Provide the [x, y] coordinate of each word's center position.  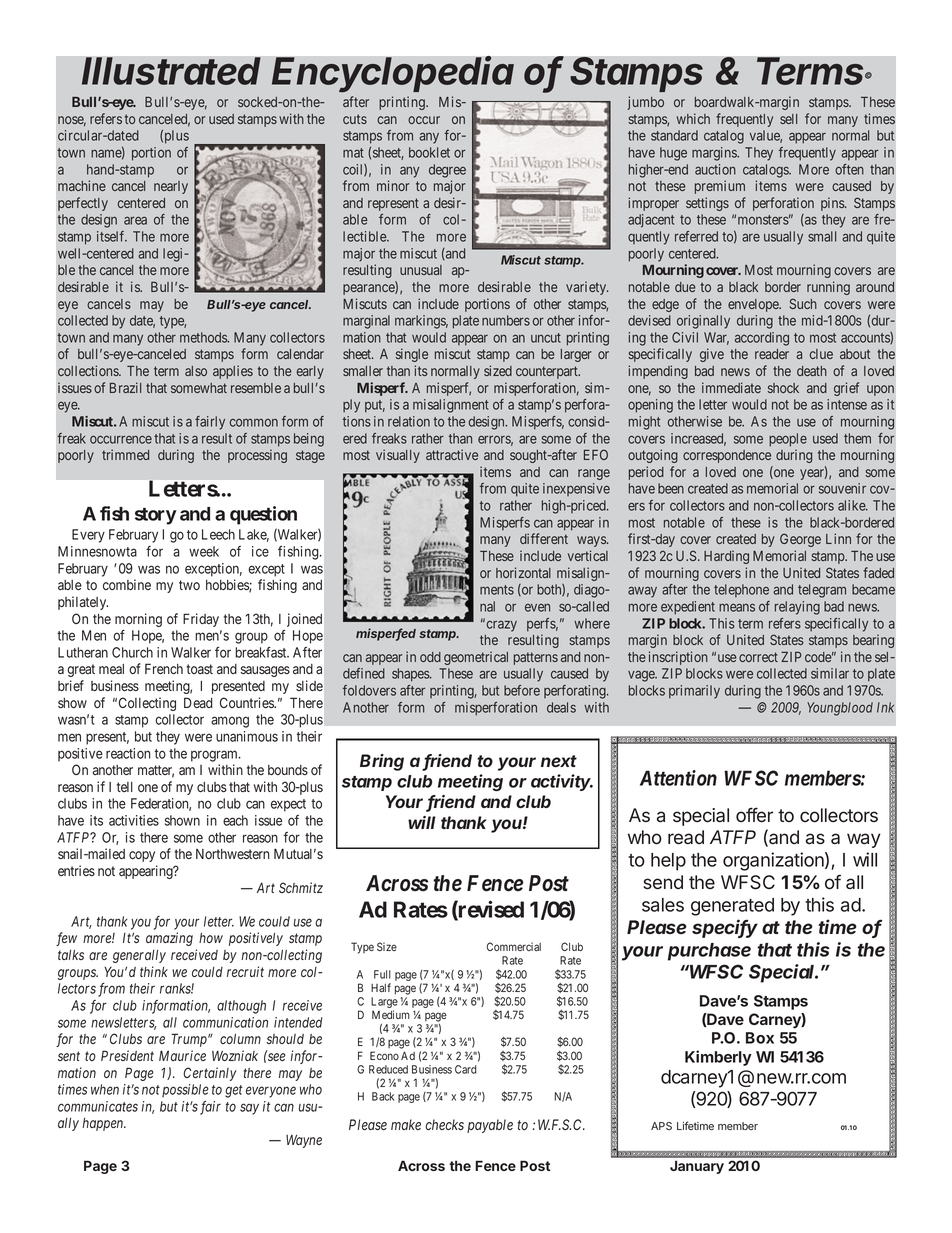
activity [562, 782]
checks [444, 1124]
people [788, 440]
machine [82, 185]
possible [185, 1091]
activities [134, 820]
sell [788, 119]
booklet [429, 152]
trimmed [125, 454]
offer [754, 815]
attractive [452, 454]
